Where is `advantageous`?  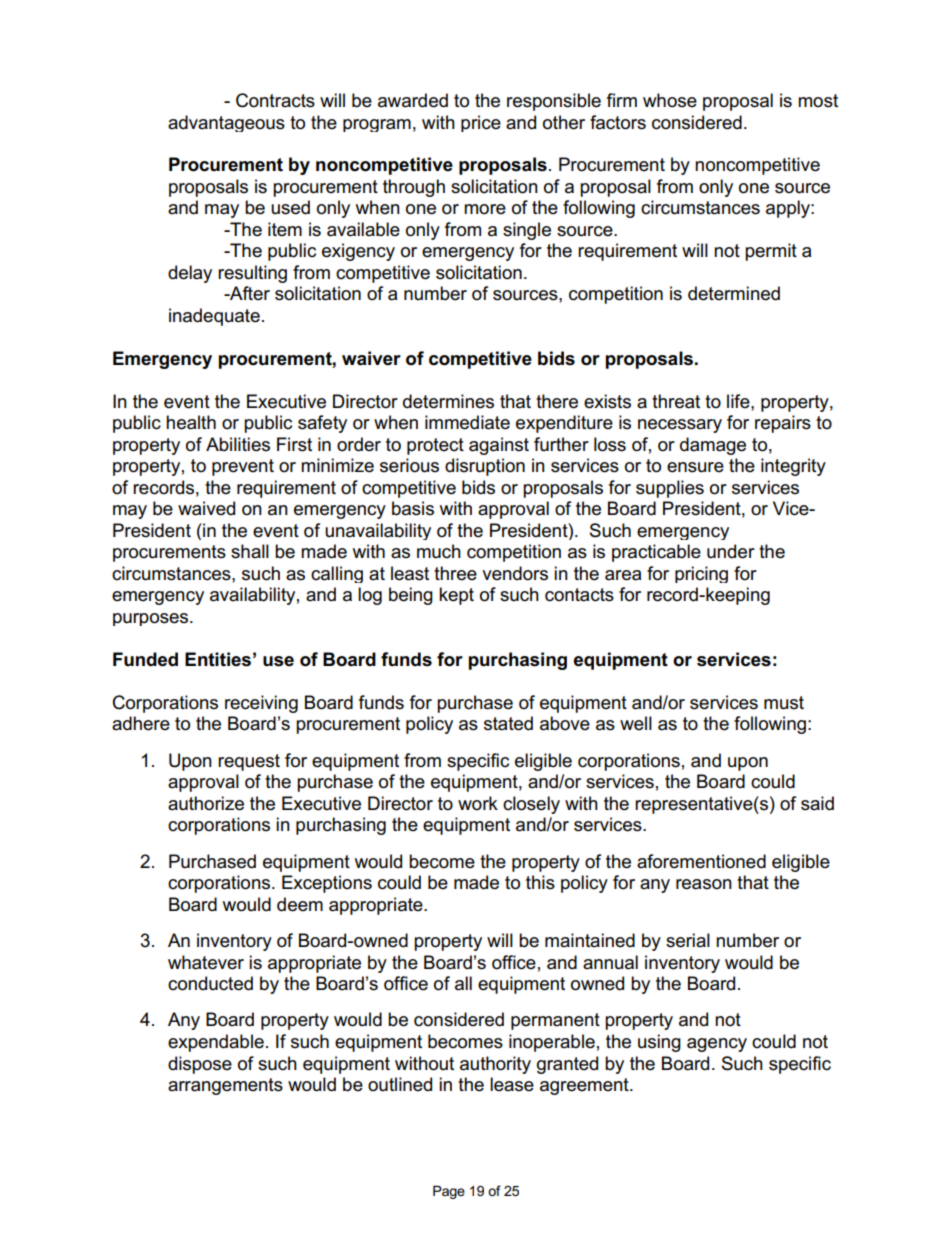 advantageous is located at coordinates (226, 123).
